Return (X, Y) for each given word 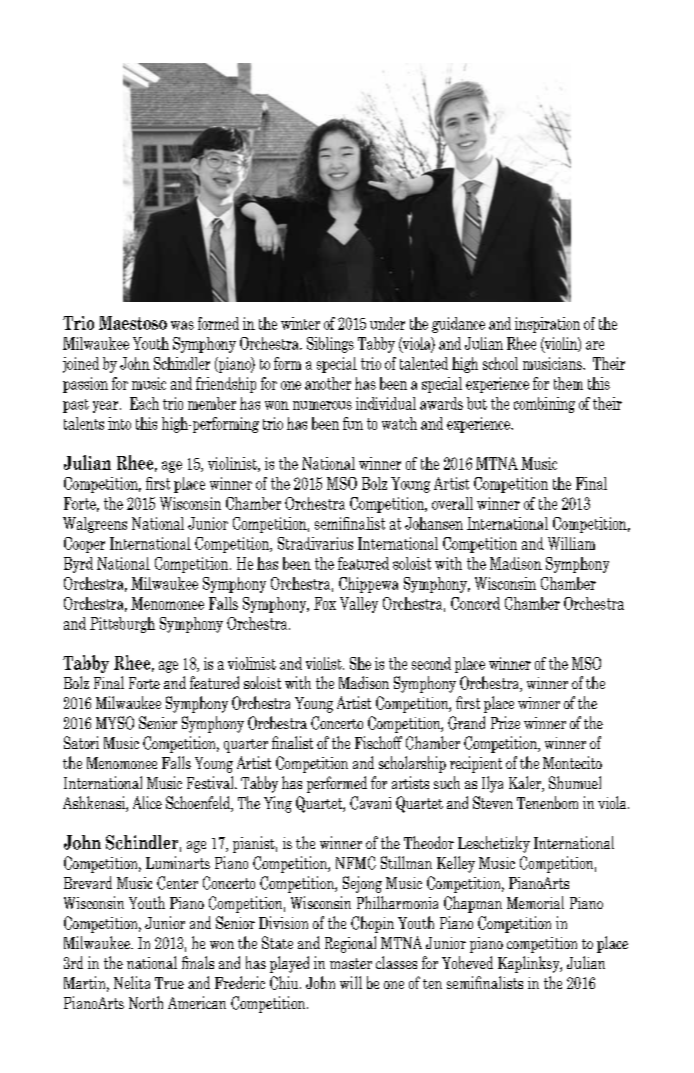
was (182, 325)
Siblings (330, 345)
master (351, 963)
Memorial (535, 902)
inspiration (547, 325)
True (169, 983)
